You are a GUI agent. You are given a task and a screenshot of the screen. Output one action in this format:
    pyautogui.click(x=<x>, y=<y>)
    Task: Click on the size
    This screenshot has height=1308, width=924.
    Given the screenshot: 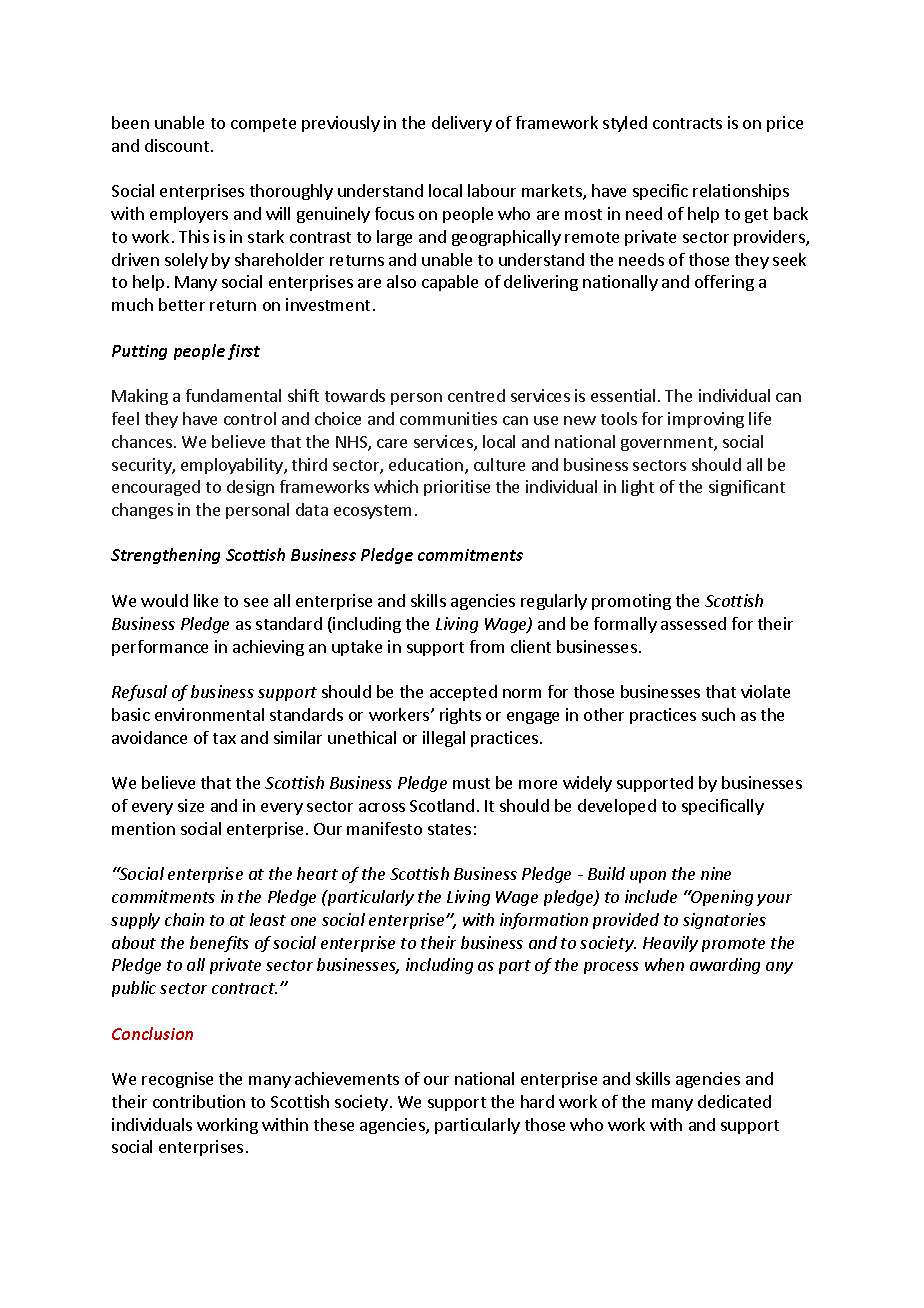 What is the action you would take?
    pyautogui.click(x=191, y=805)
